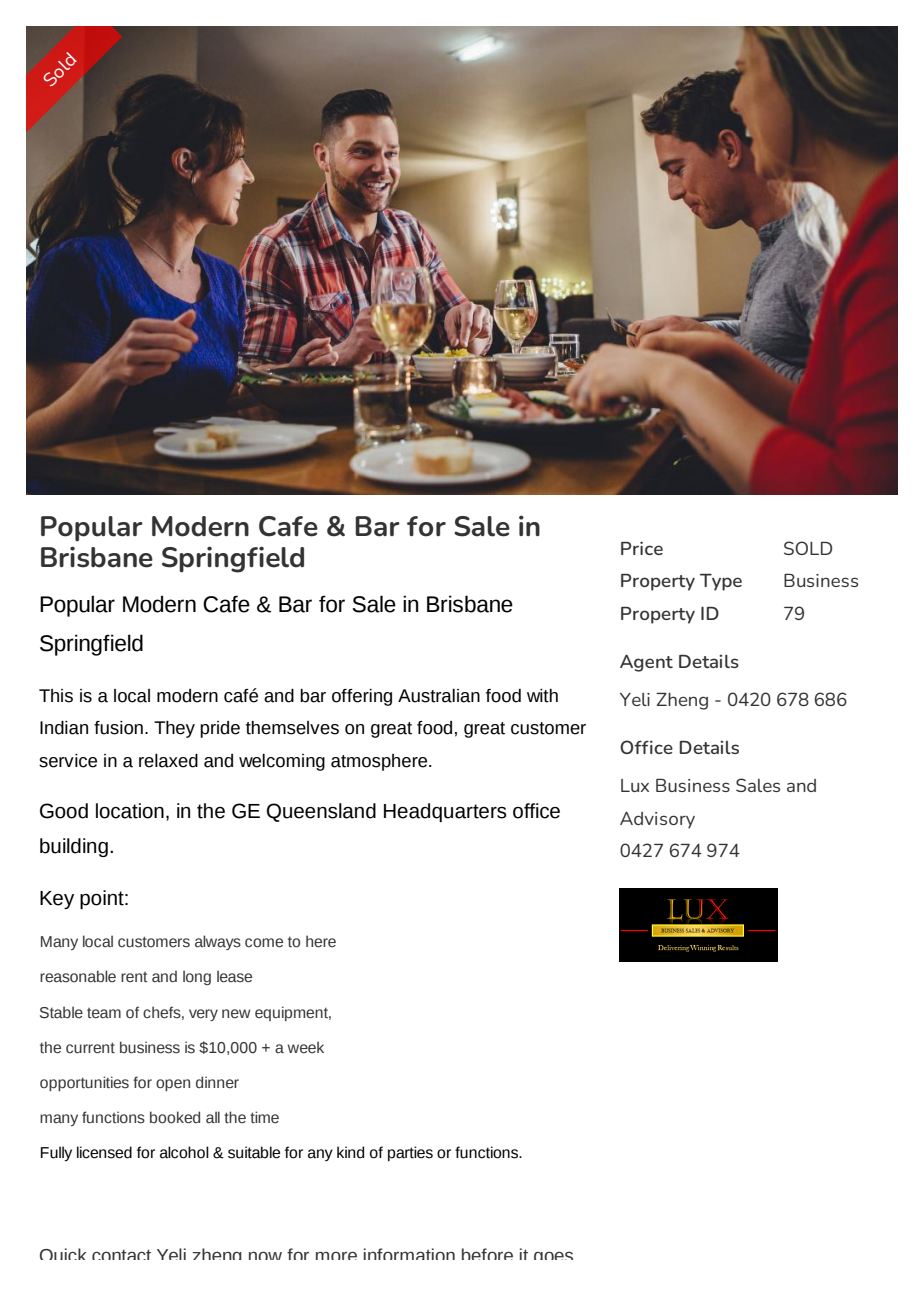 The image size is (924, 1303). I want to click on Price, so click(642, 548).
